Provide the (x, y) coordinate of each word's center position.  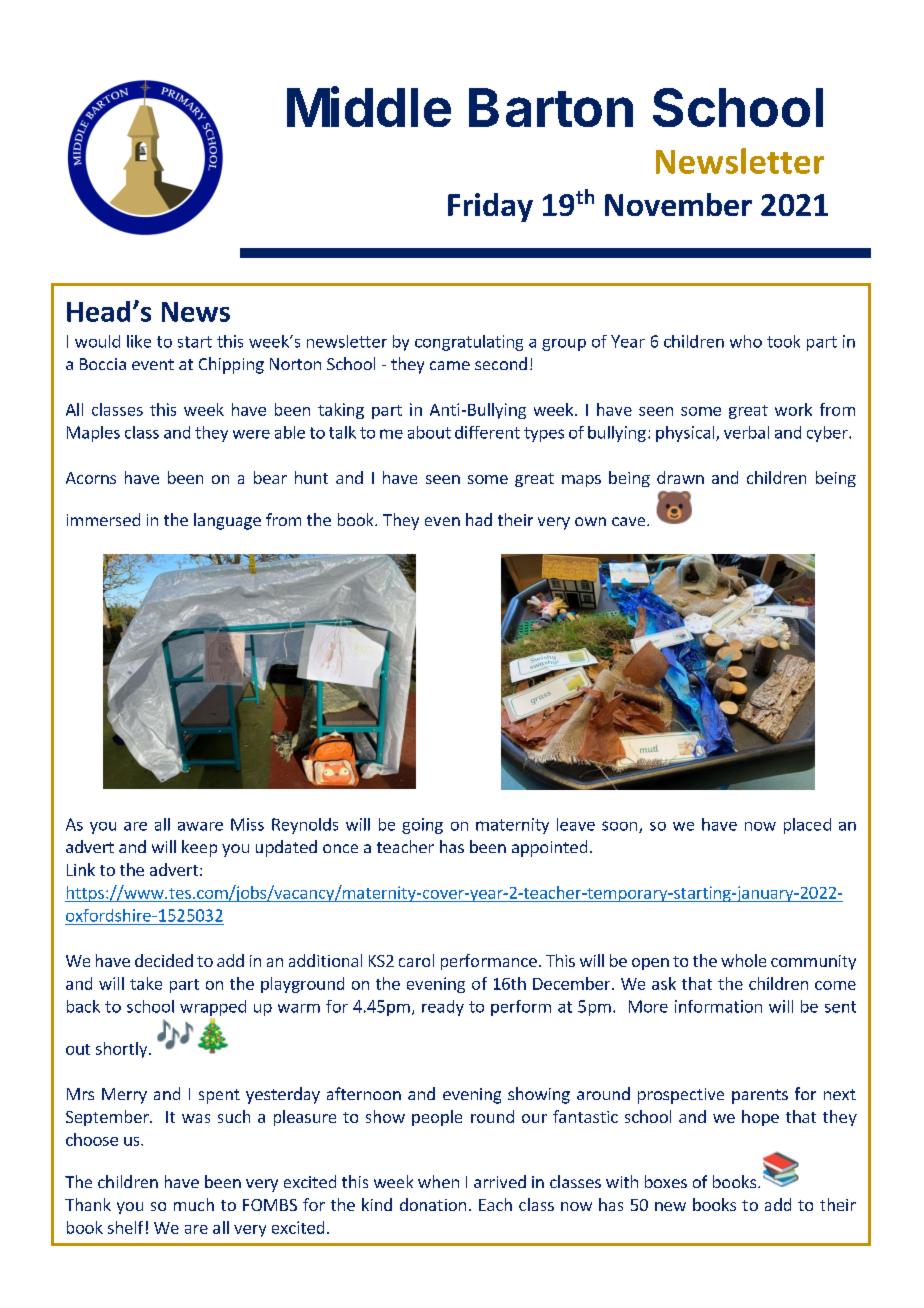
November (678, 204)
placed (807, 826)
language (227, 521)
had (479, 519)
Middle (369, 106)
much (194, 1204)
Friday (490, 207)
